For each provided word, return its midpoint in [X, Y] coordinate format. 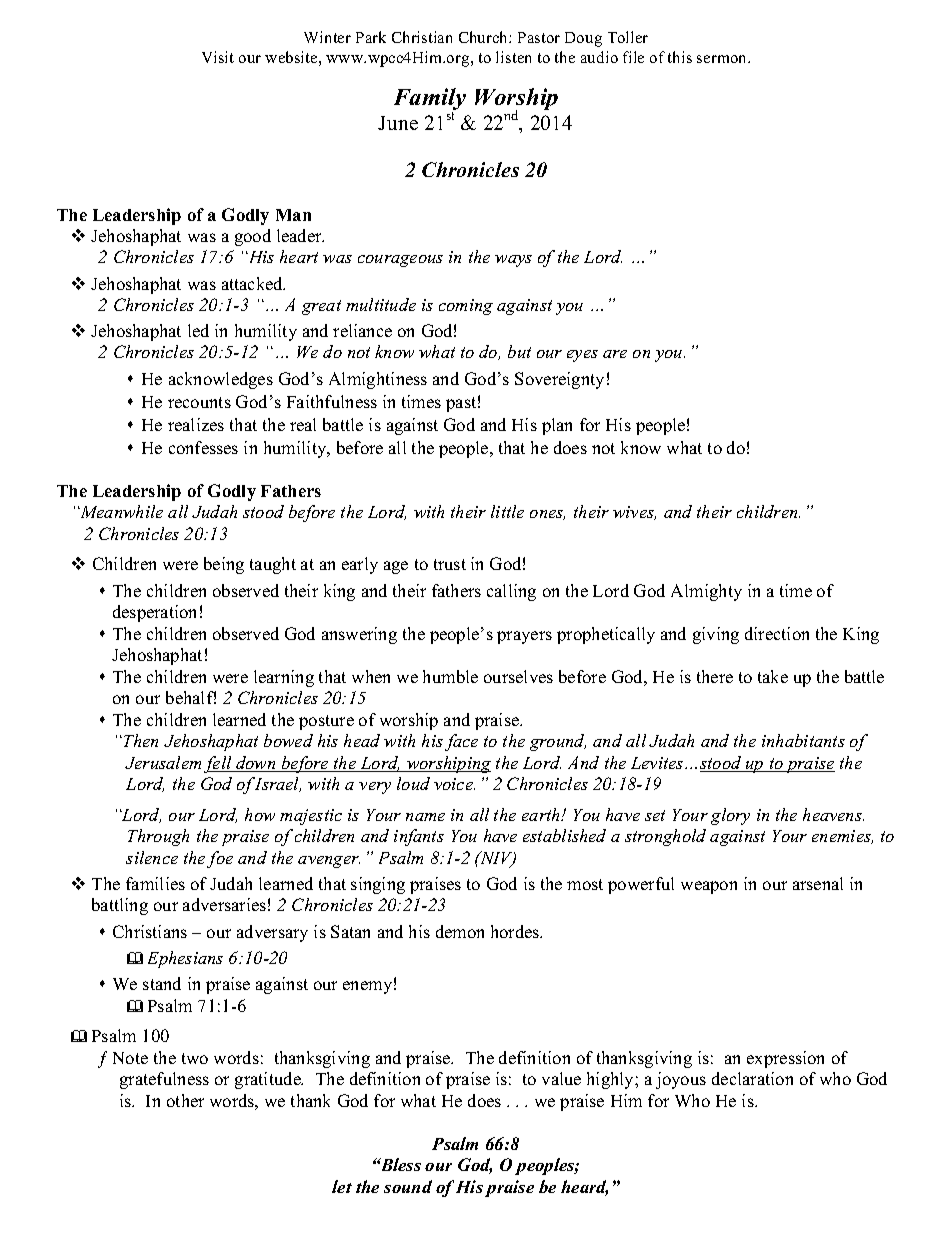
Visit [218, 57]
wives [634, 513]
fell [219, 764]
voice [454, 784]
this [680, 57]
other [185, 1100]
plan [557, 426]
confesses [203, 447]
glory [730, 816]
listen [513, 57]
